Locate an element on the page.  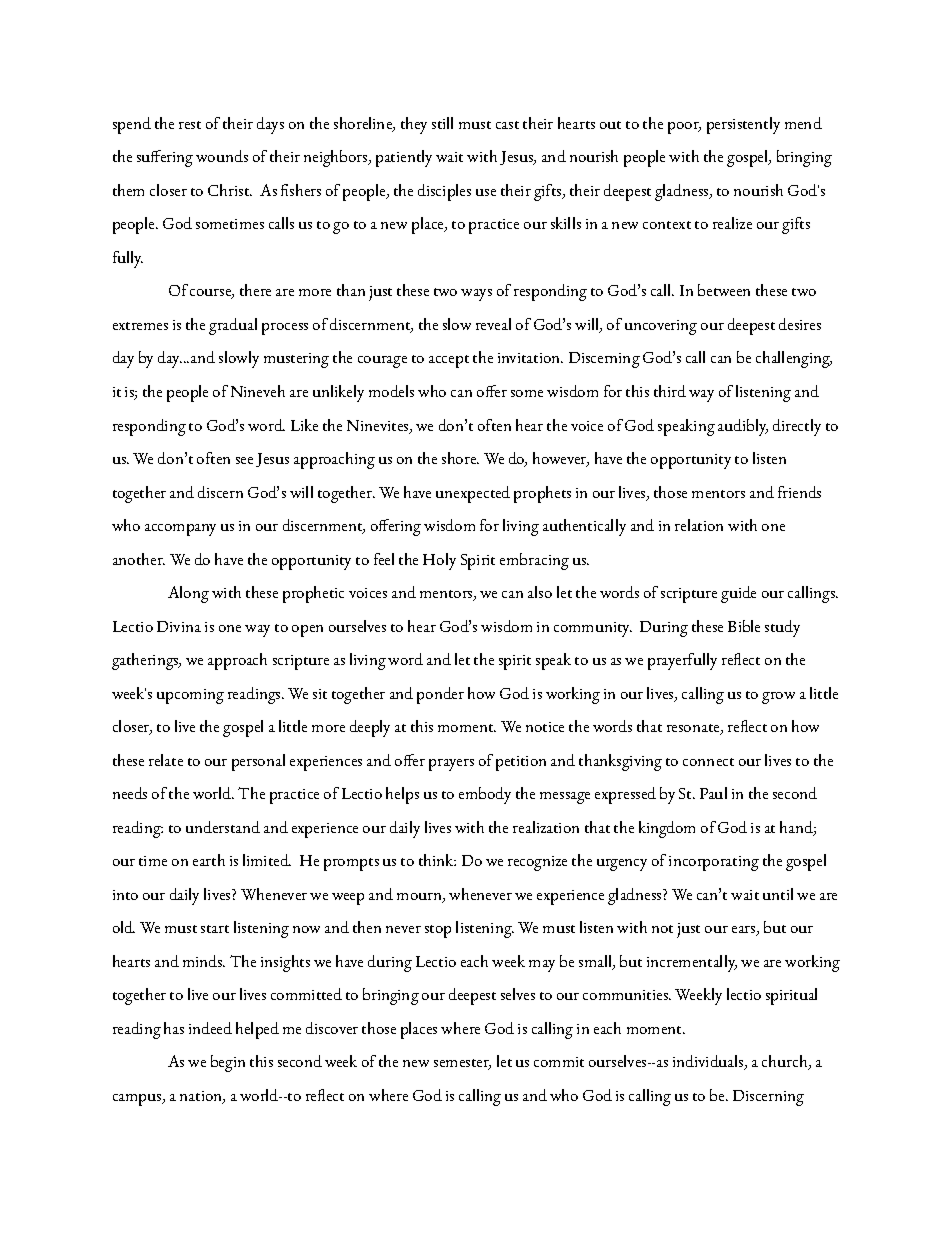
connect is located at coordinates (708, 762).
